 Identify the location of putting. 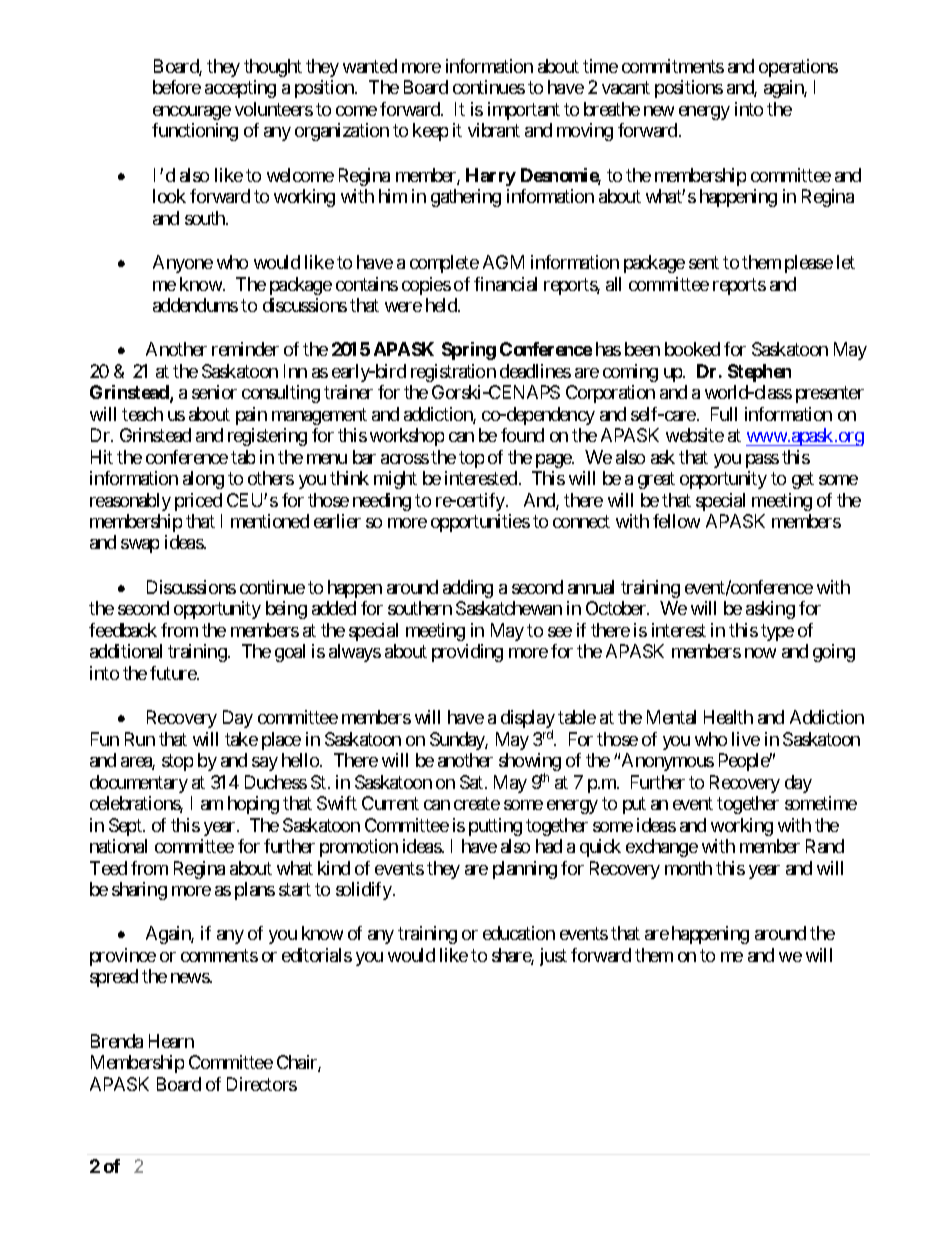
(495, 827).
